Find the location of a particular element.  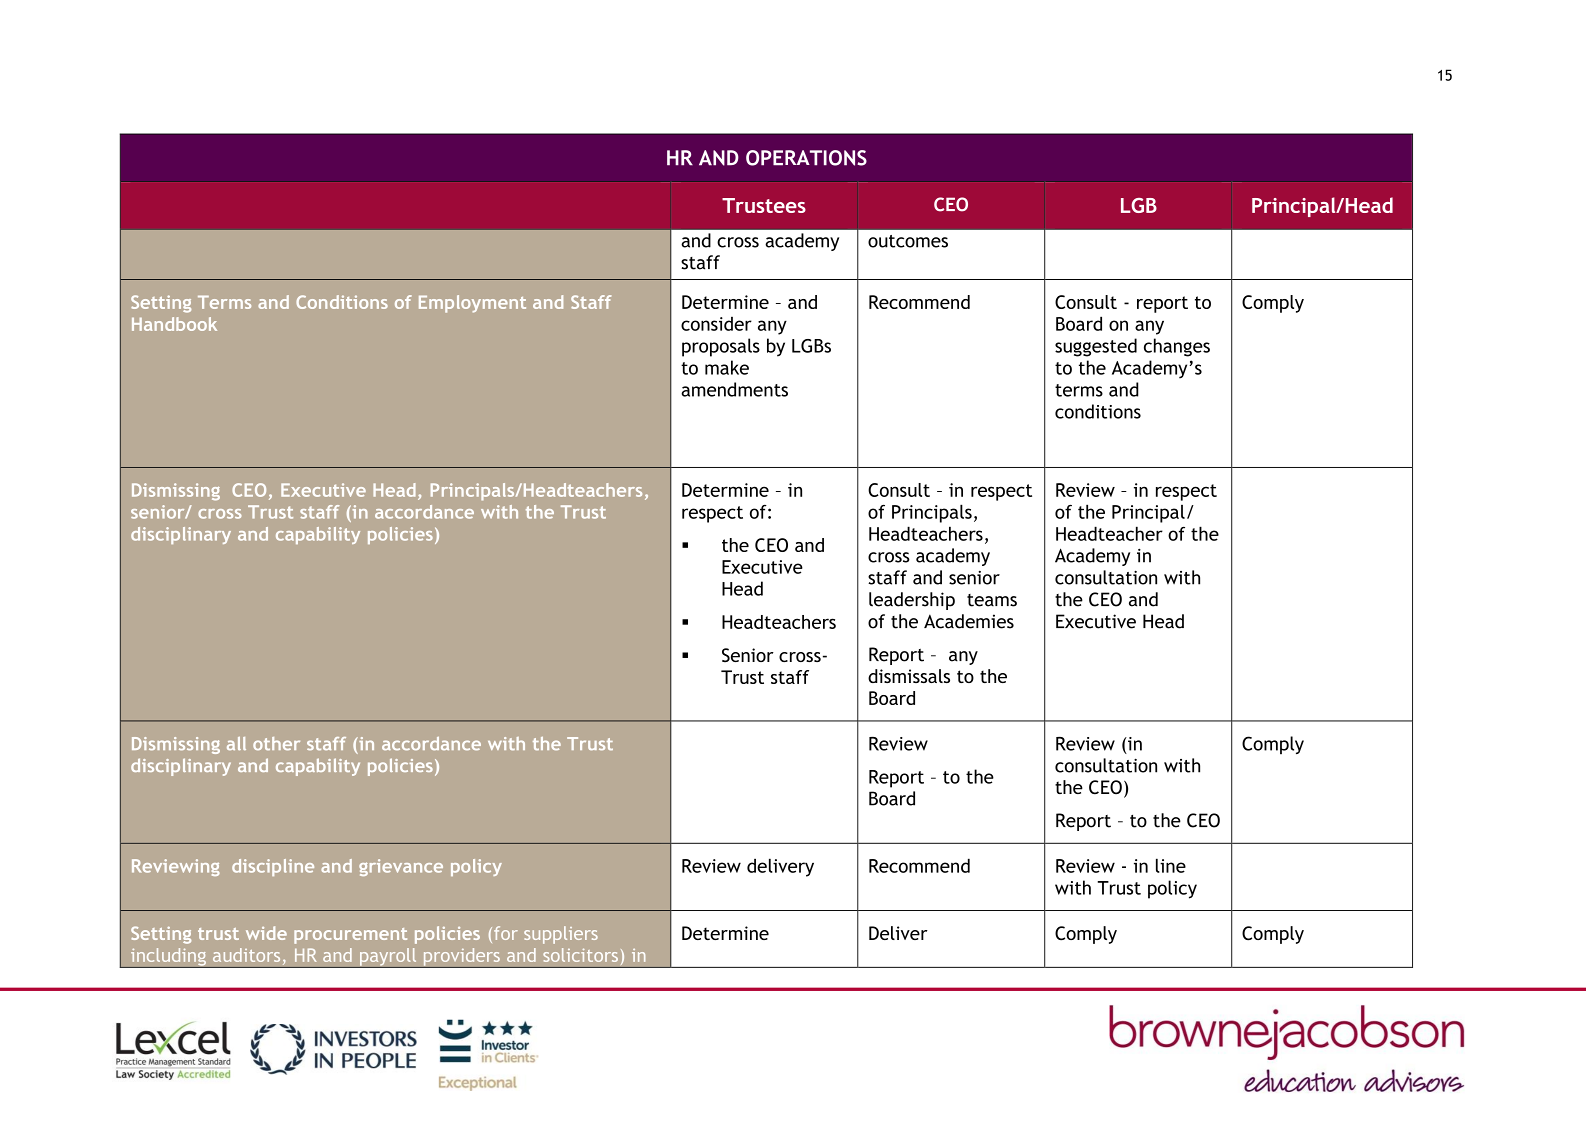

Employment is located at coordinates (472, 304).
